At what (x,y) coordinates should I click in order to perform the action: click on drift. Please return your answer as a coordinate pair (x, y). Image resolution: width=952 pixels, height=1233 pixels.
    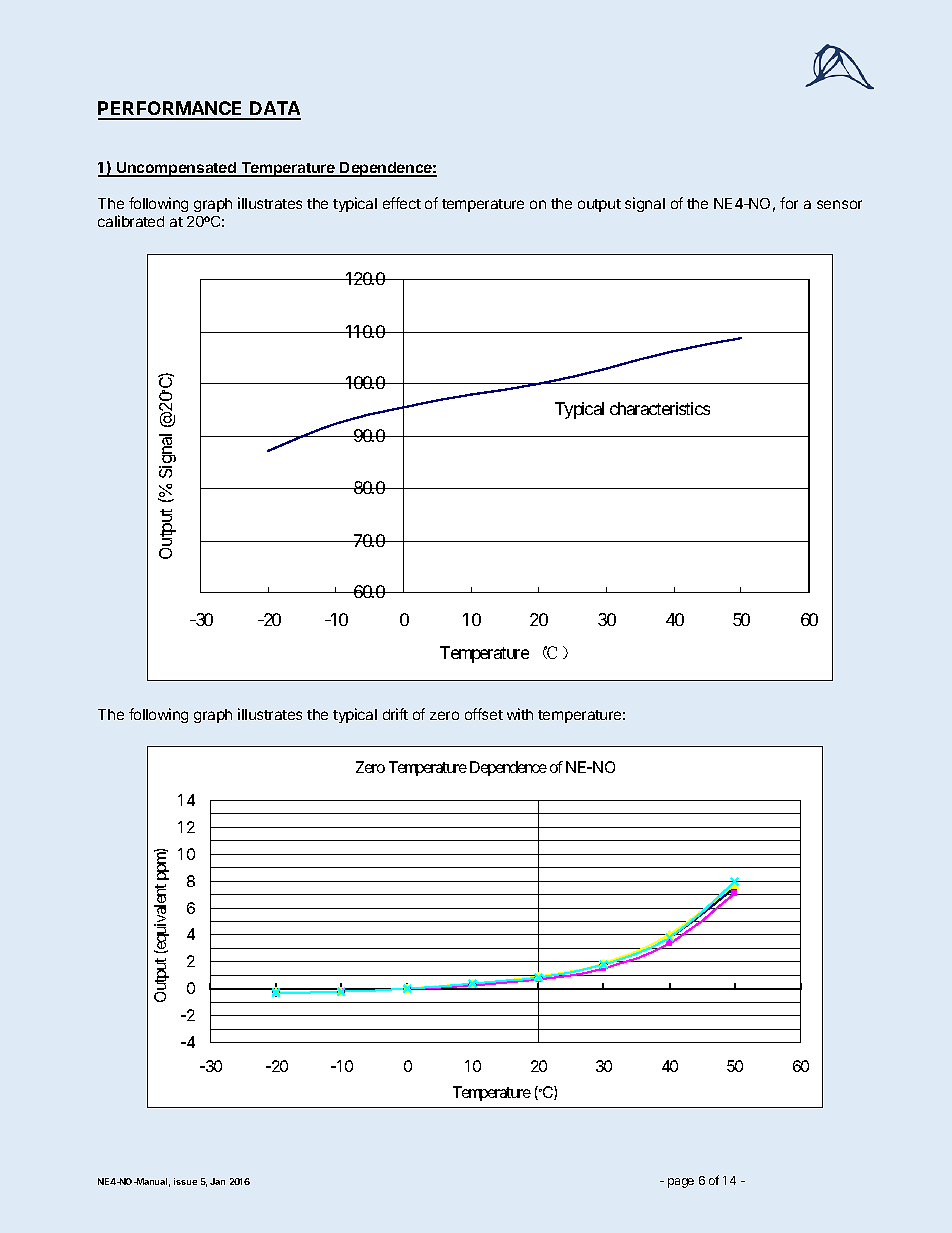
    Looking at the image, I should click on (395, 714).
